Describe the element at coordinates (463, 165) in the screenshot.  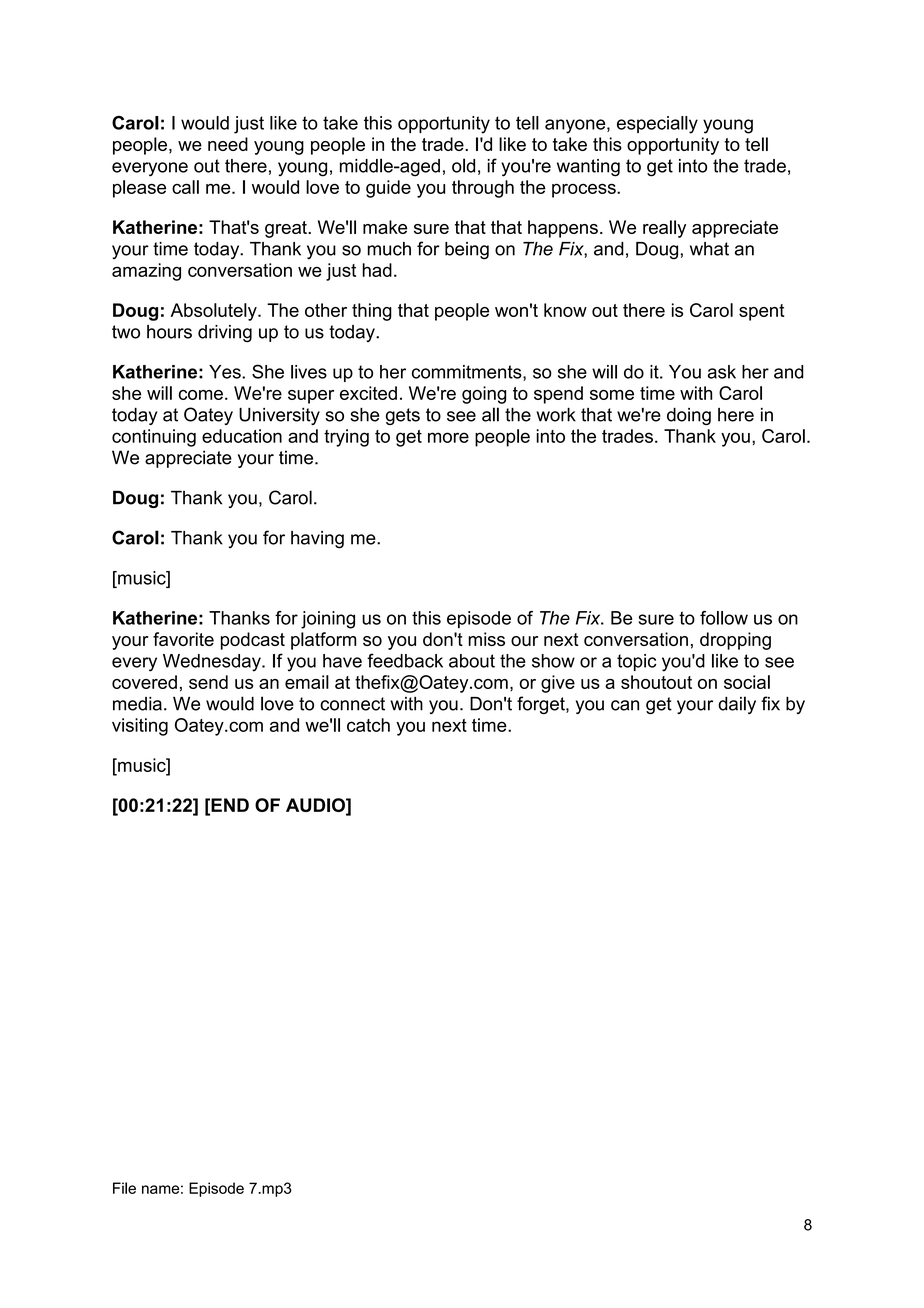
I see `old` at that location.
